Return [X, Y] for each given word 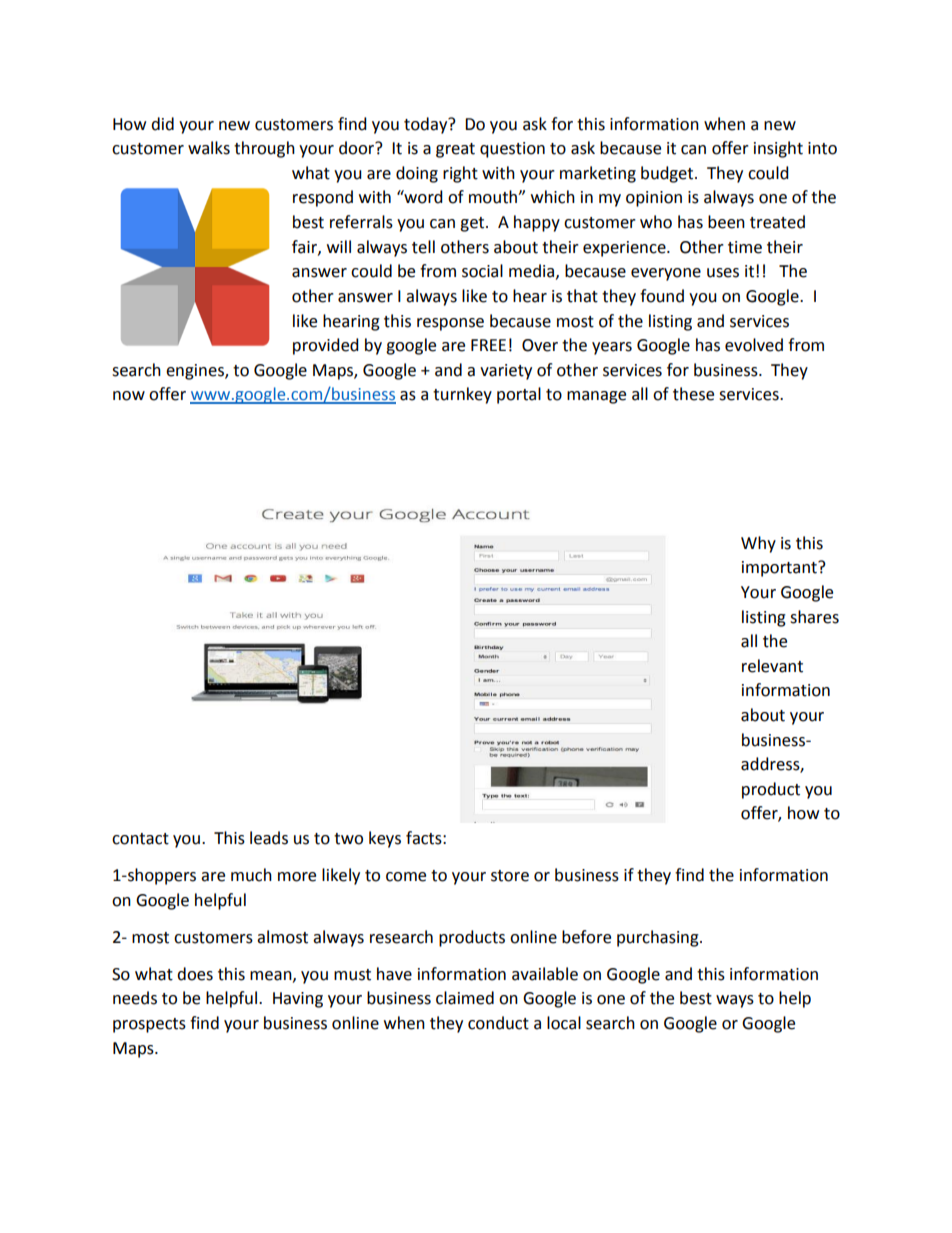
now [129, 396]
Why [758, 544]
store [510, 876]
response [450, 324]
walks [209, 148]
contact [140, 839]
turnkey [462, 395]
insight [778, 149]
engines [196, 372]
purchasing [659, 938]
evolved [754, 345]
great [455, 150]
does [195, 974]
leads [269, 838]
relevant [772, 666]
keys [385, 839]
